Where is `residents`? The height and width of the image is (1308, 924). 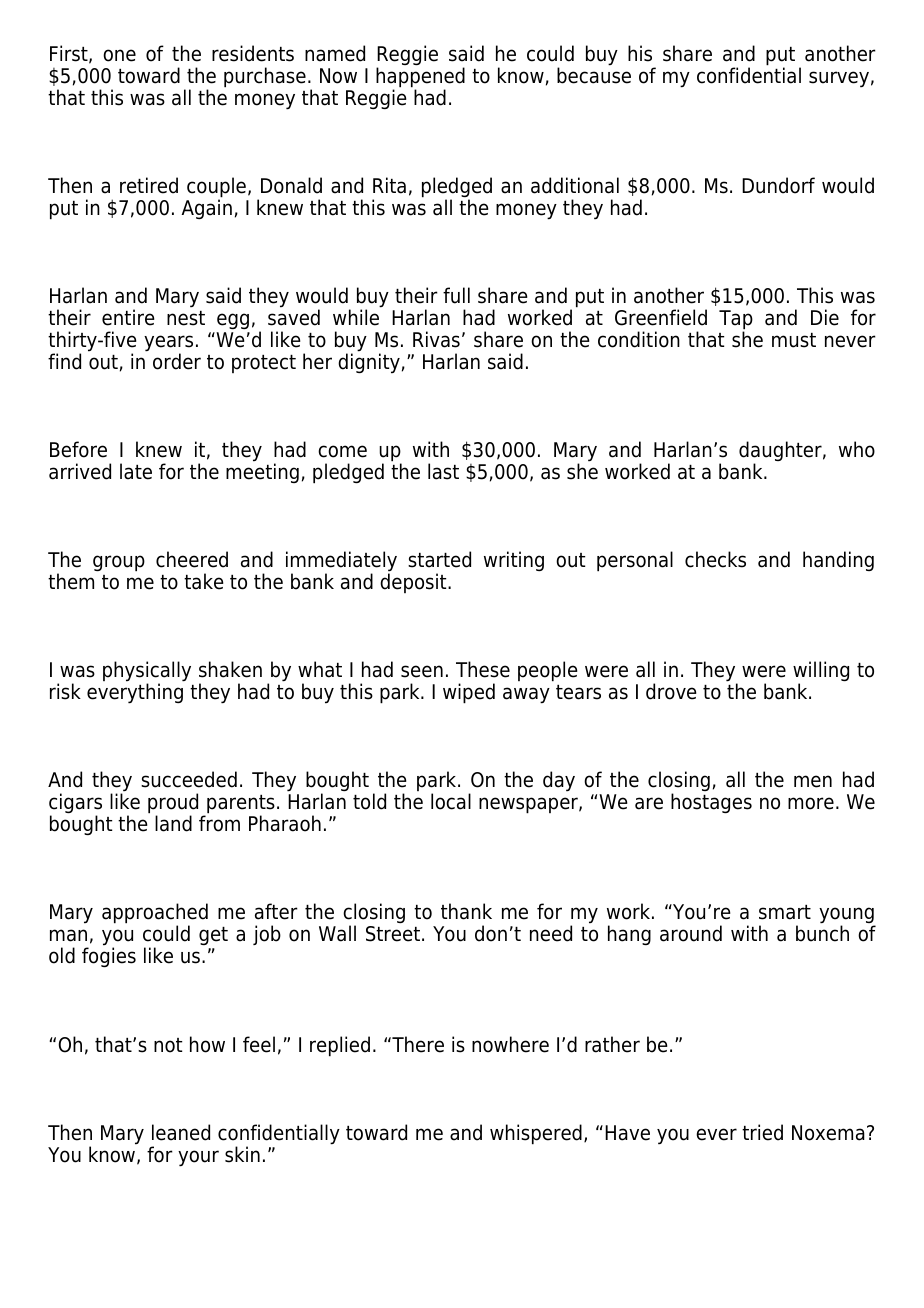 residents is located at coordinates (253, 53).
